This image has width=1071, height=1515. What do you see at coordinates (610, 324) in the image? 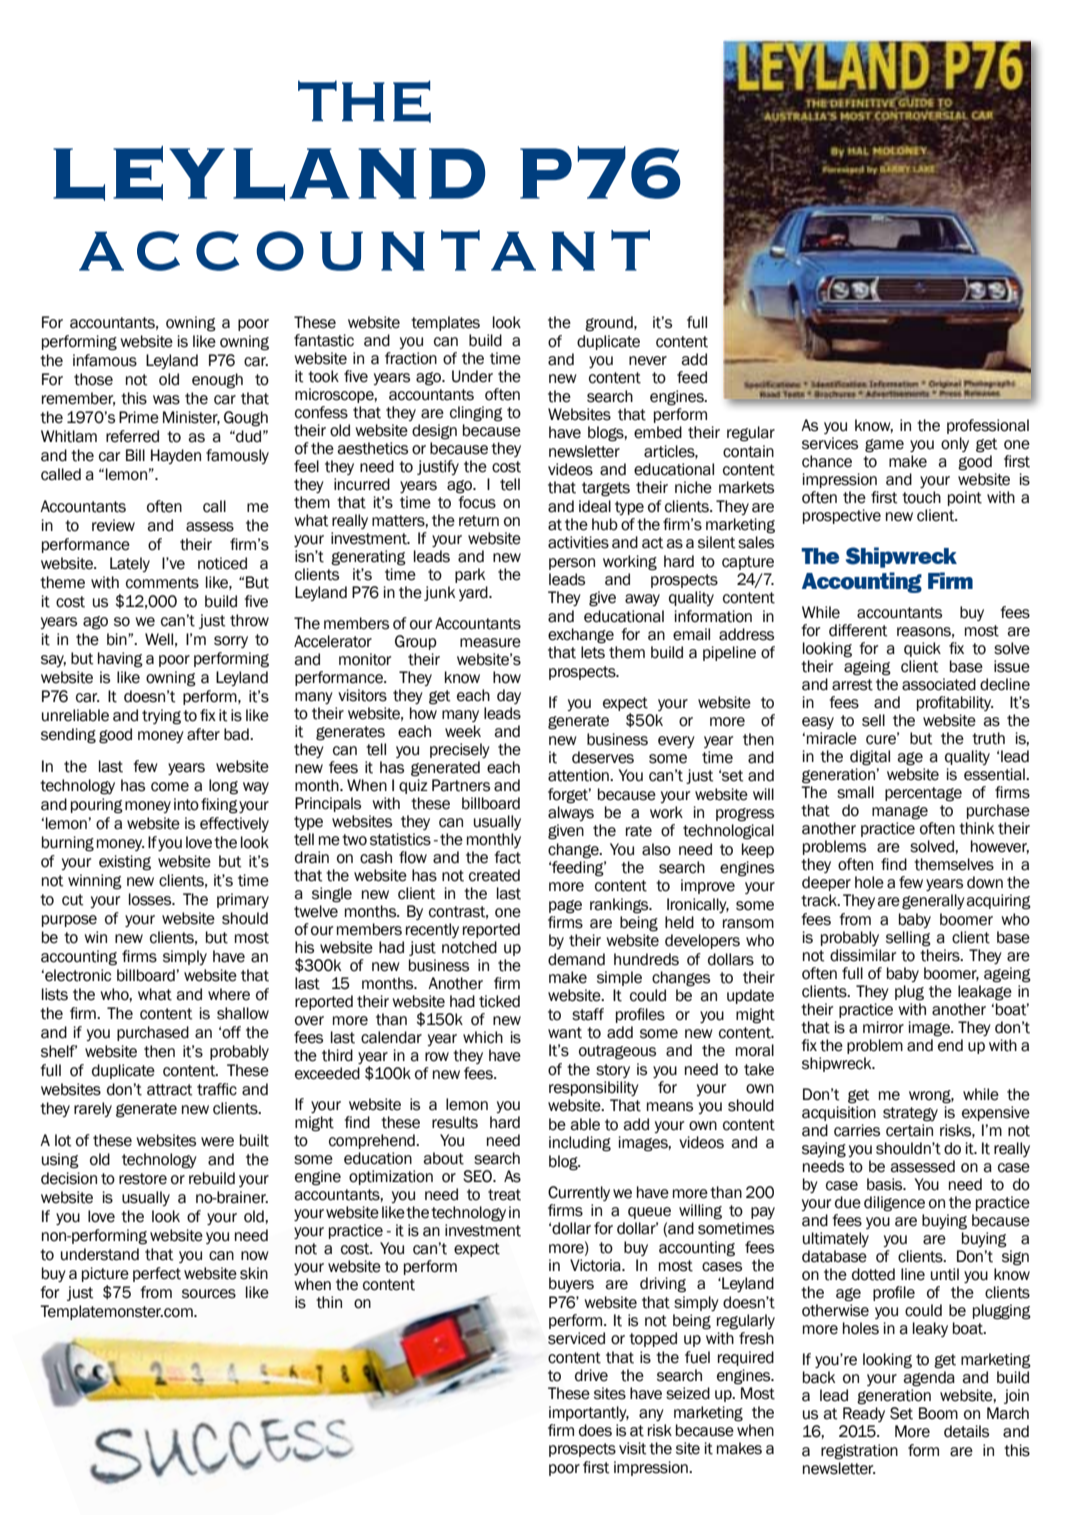
I see `ground` at bounding box center [610, 324].
